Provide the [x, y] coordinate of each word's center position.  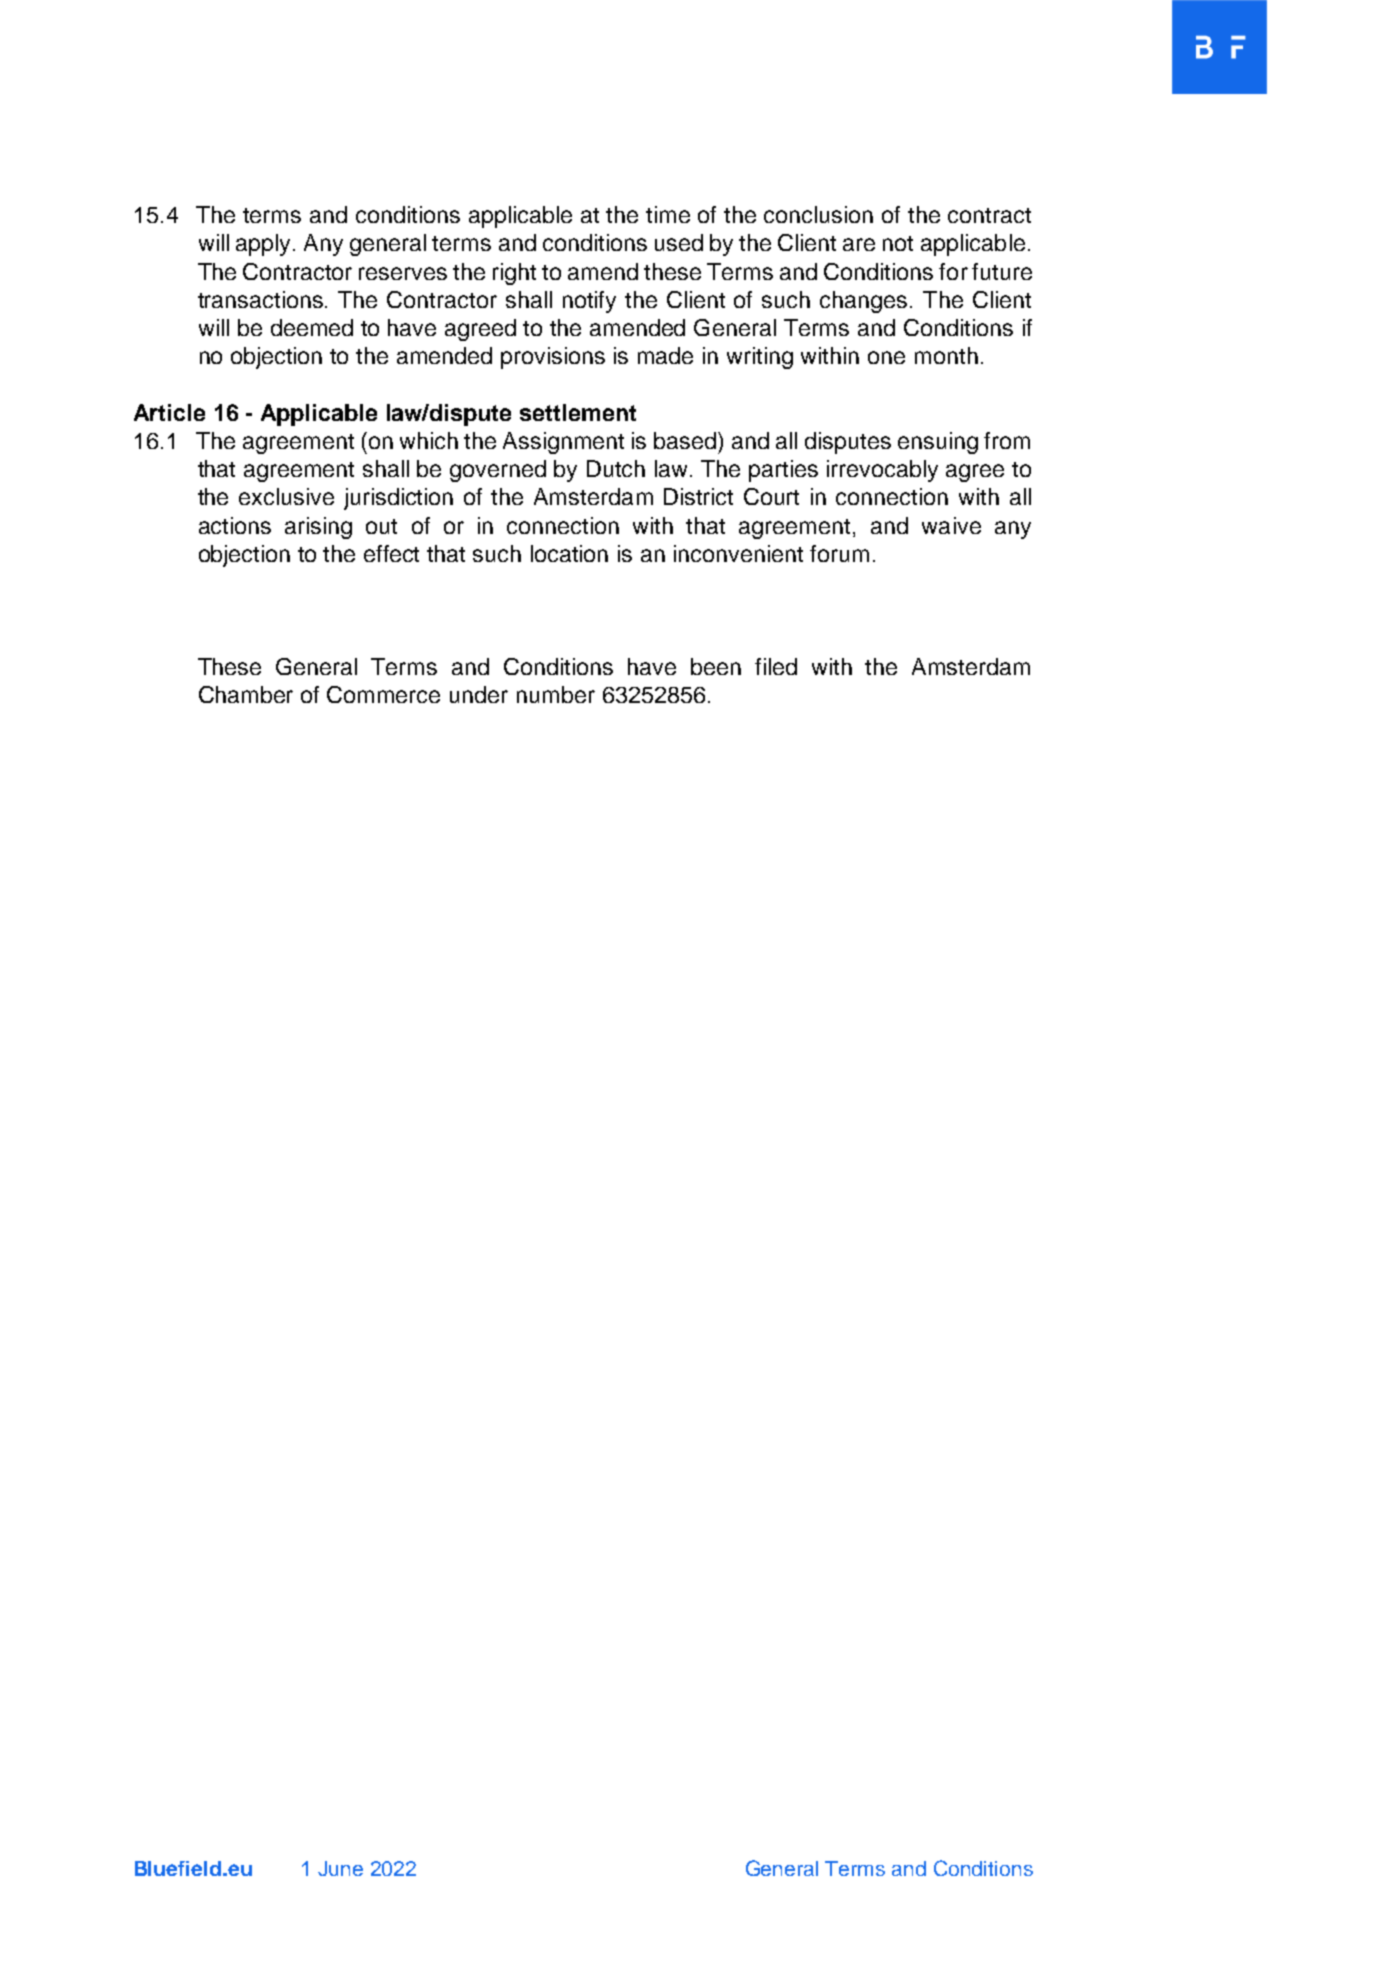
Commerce [383, 694]
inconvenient [738, 553]
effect [391, 553]
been [716, 666]
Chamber [246, 694]
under [479, 694]
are [859, 244]
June [340, 1868]
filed [776, 666]
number [556, 694]
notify [589, 302]
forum [839, 553]
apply [265, 245]
